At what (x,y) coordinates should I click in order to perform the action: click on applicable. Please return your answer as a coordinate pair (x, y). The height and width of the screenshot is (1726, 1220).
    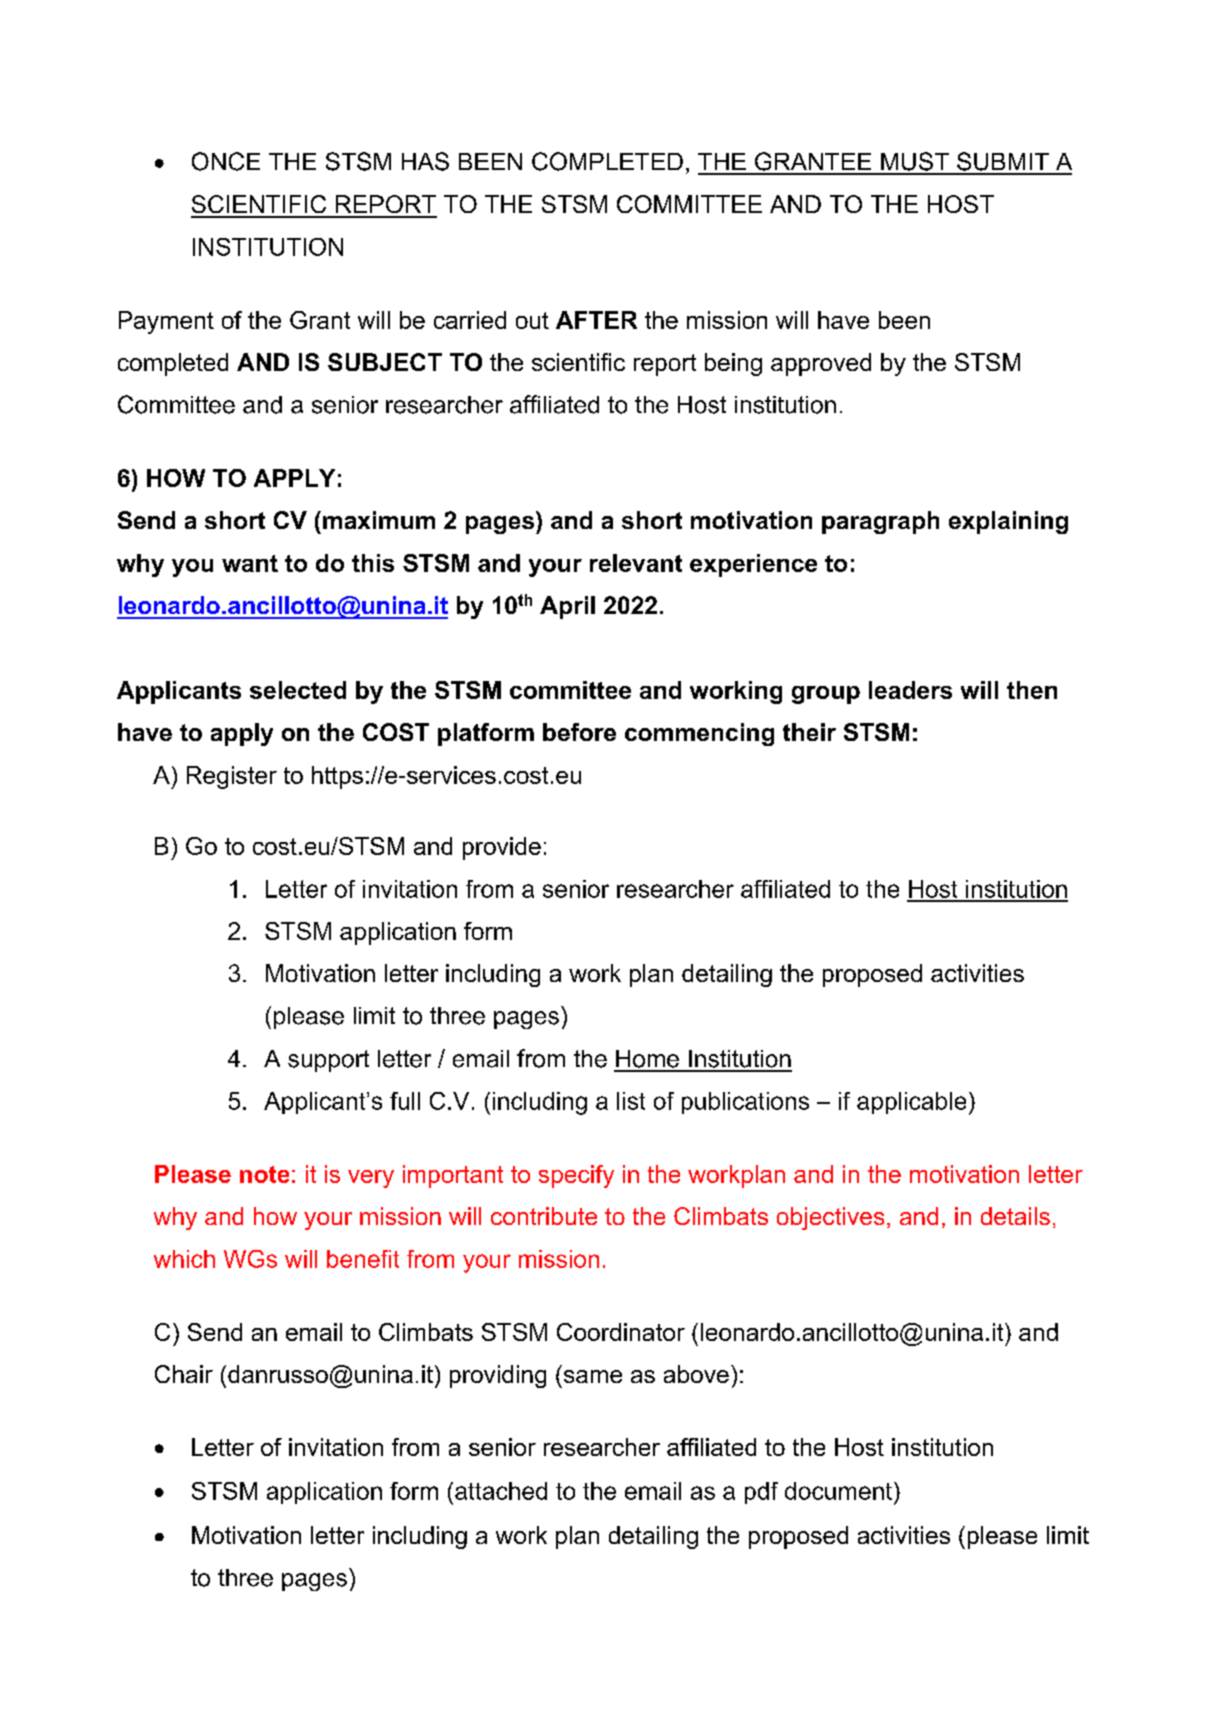
    Looking at the image, I should click on (911, 1103).
